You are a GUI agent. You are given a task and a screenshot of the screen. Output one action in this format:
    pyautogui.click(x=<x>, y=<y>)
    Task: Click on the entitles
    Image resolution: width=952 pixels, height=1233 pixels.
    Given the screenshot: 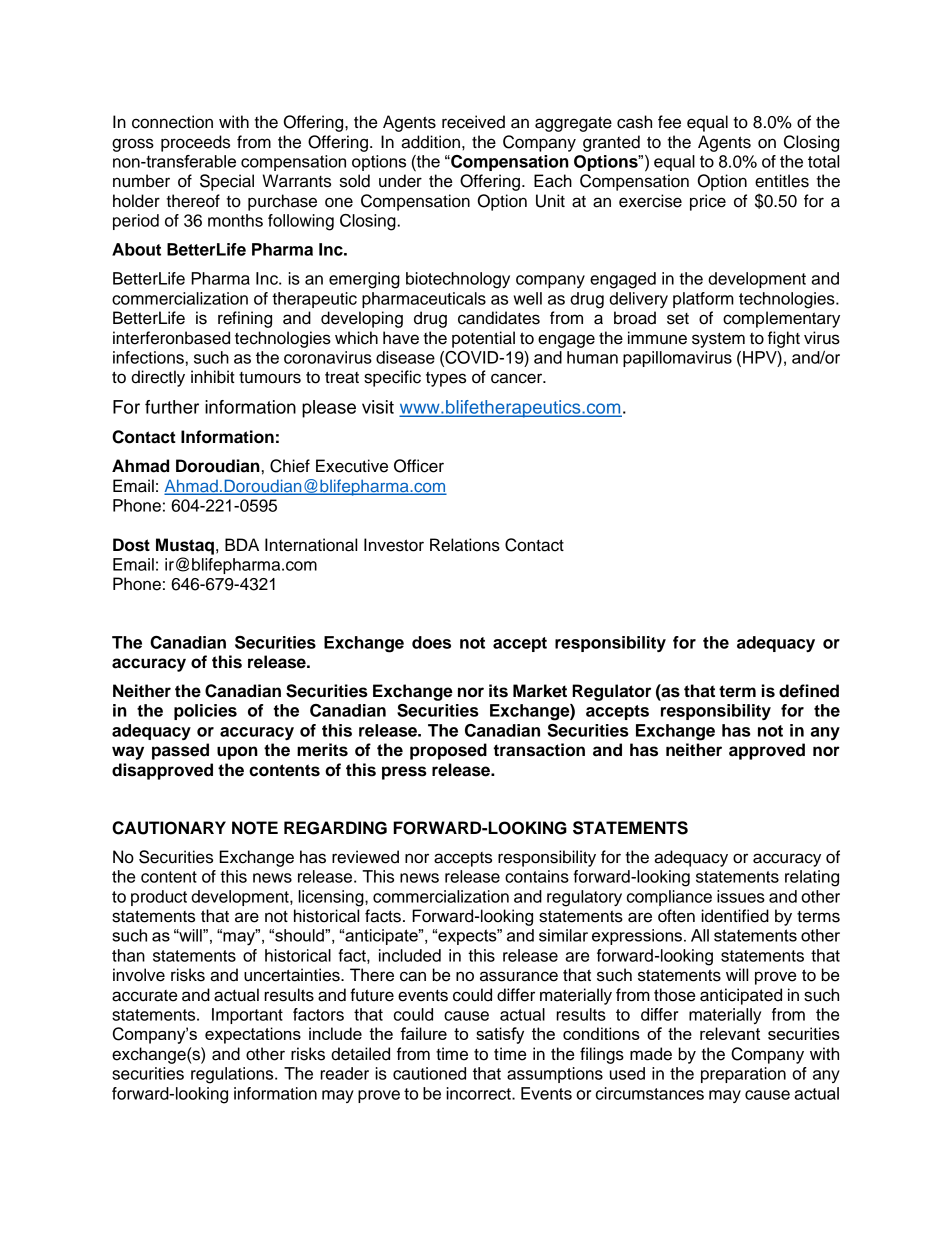 What is the action you would take?
    pyautogui.click(x=782, y=181)
